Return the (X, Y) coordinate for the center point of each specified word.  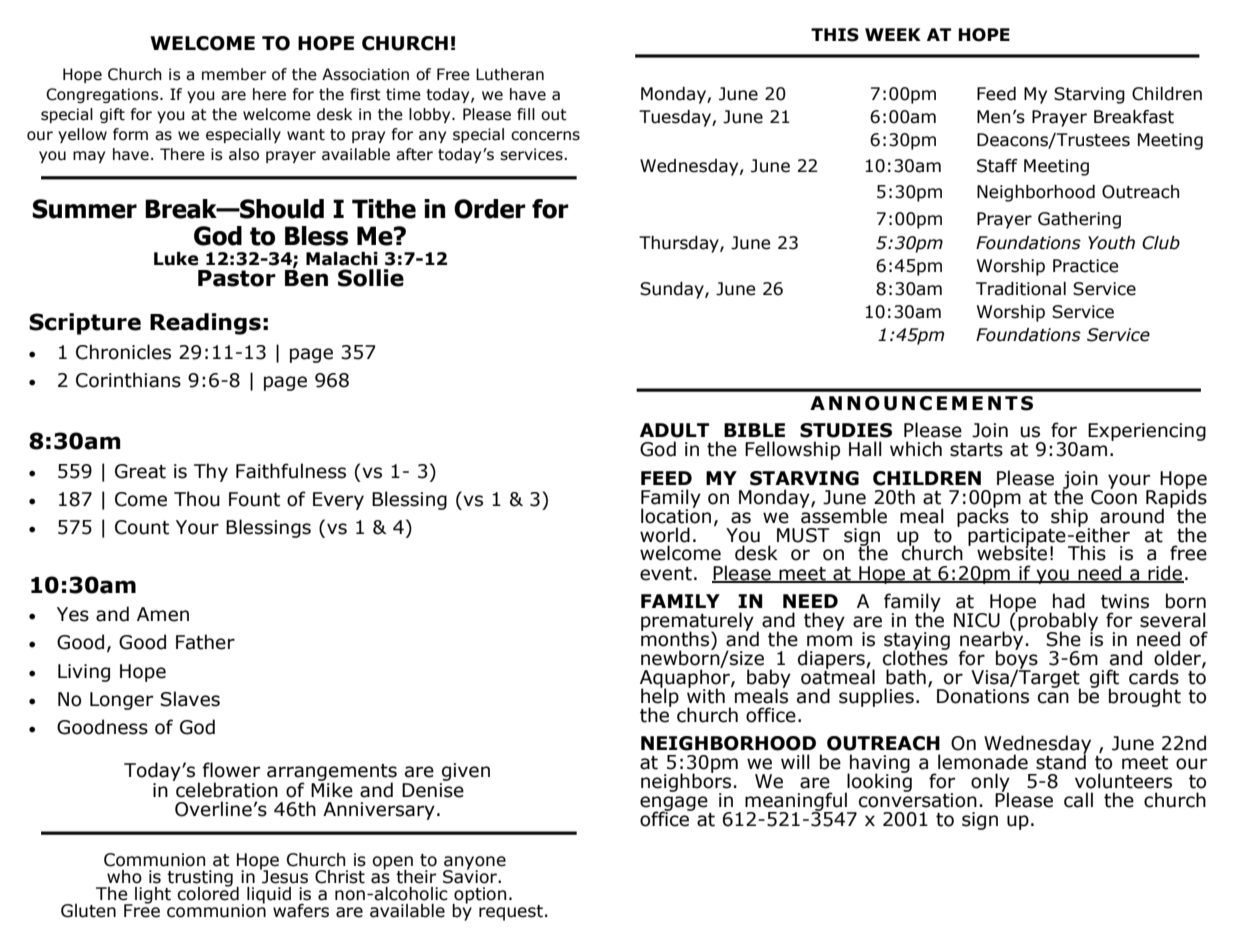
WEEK (893, 34)
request (511, 913)
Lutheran (510, 74)
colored (208, 892)
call (1078, 800)
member (234, 74)
